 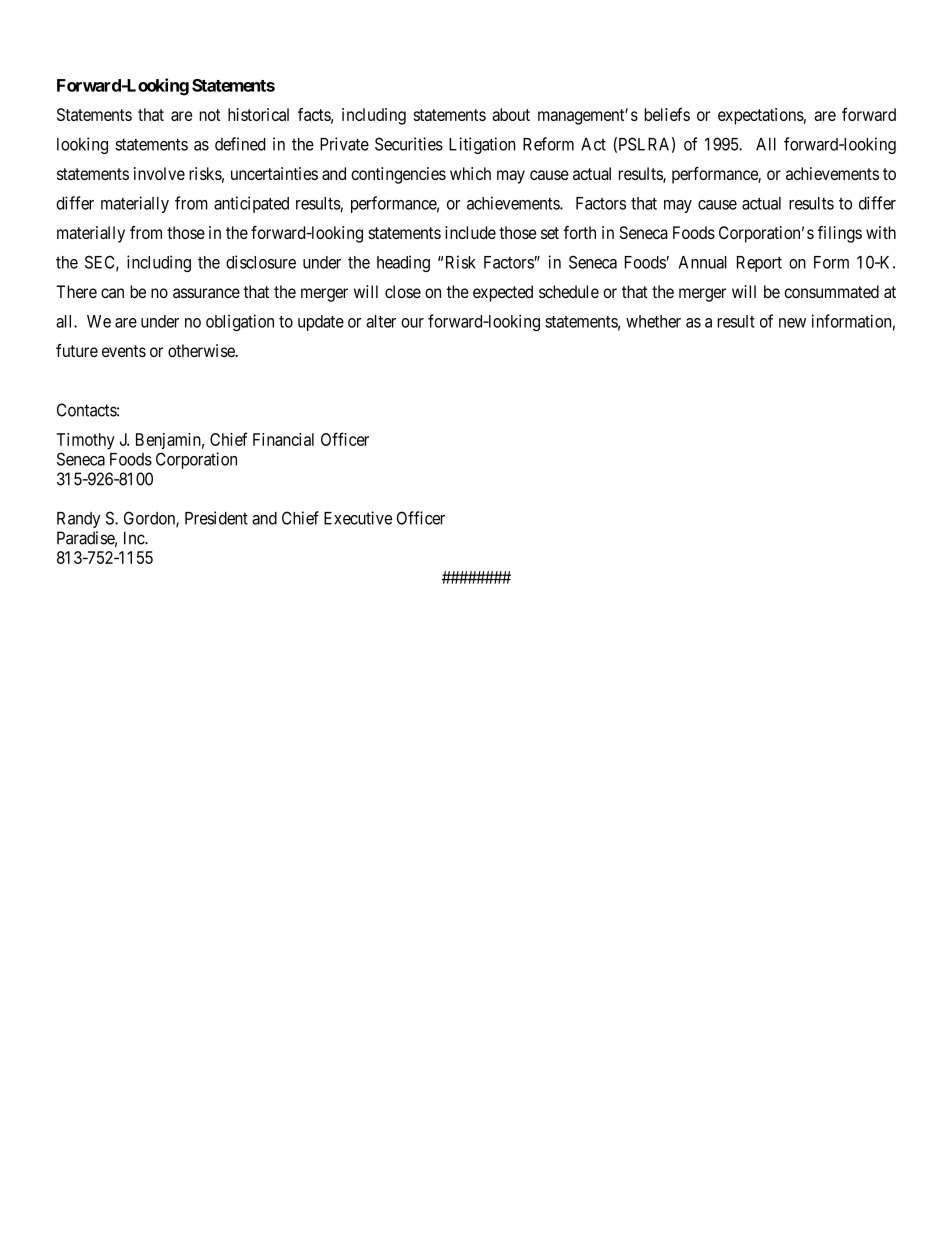 What do you see at coordinates (216, 518) in the screenshot?
I see `President` at bounding box center [216, 518].
